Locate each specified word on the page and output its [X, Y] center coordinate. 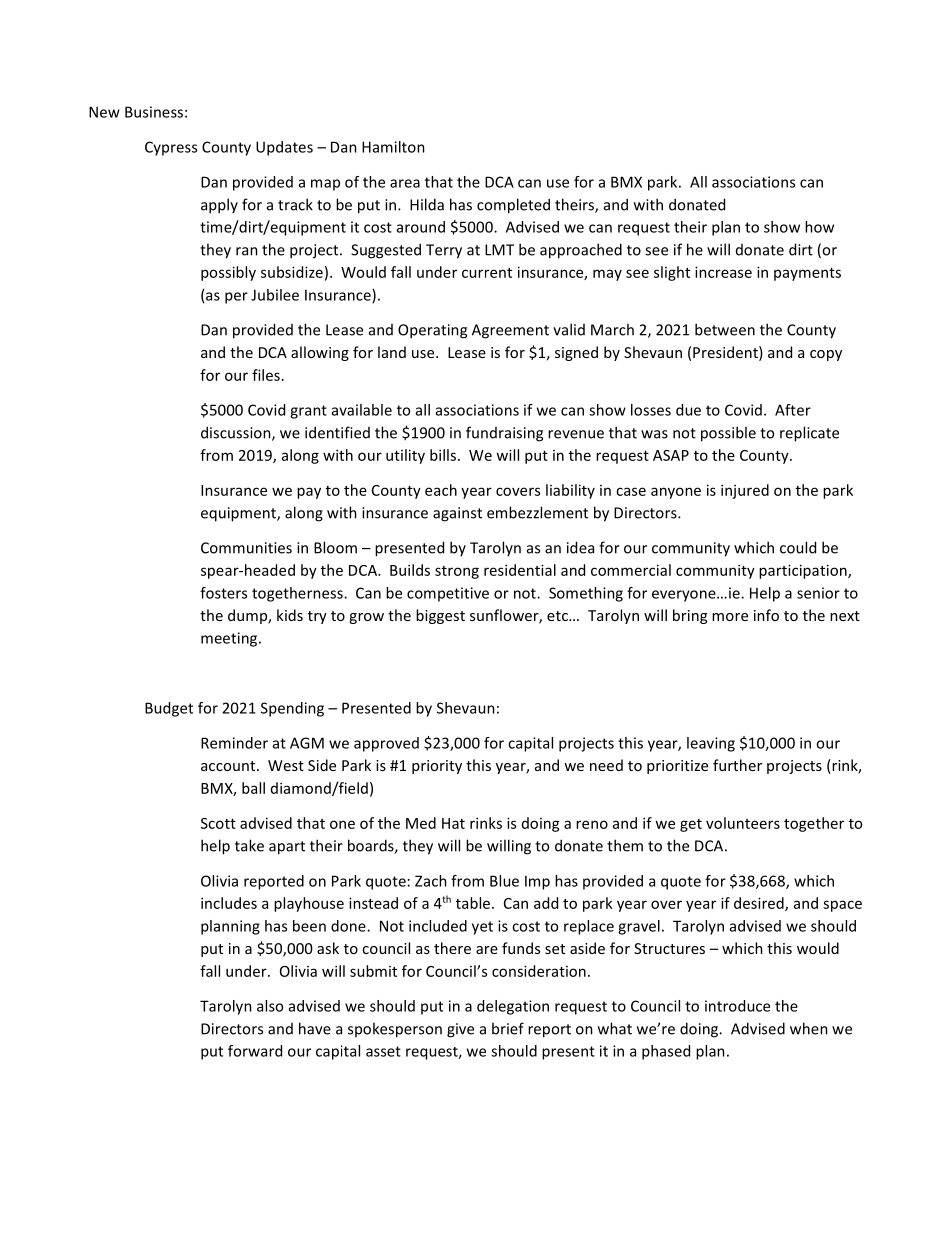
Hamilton [393, 147]
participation [804, 571]
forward [255, 1051]
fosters [223, 593]
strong [457, 572]
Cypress [171, 148]
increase [723, 272]
